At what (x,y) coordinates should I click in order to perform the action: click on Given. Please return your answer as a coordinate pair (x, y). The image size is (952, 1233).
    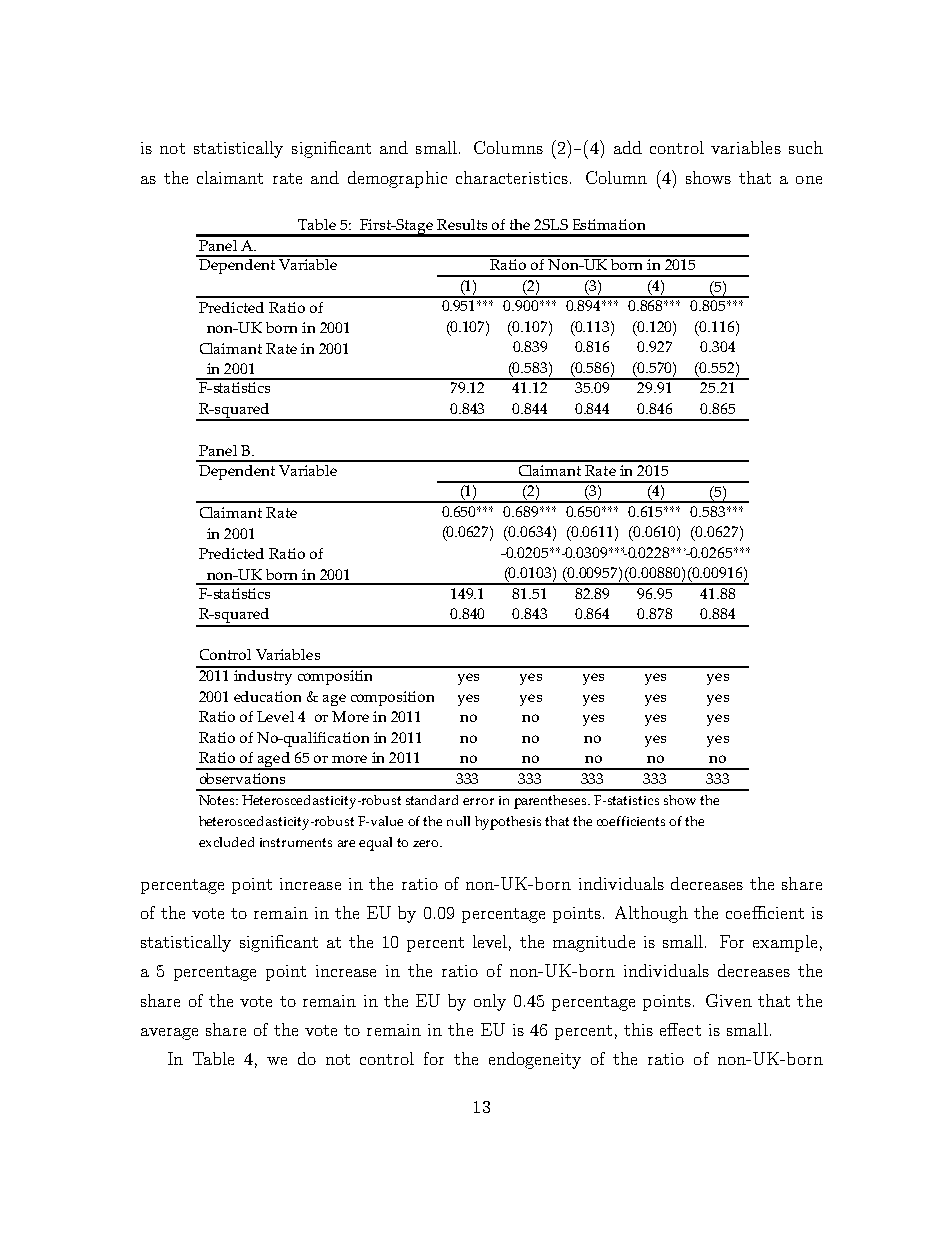
    Looking at the image, I should click on (729, 1000).
